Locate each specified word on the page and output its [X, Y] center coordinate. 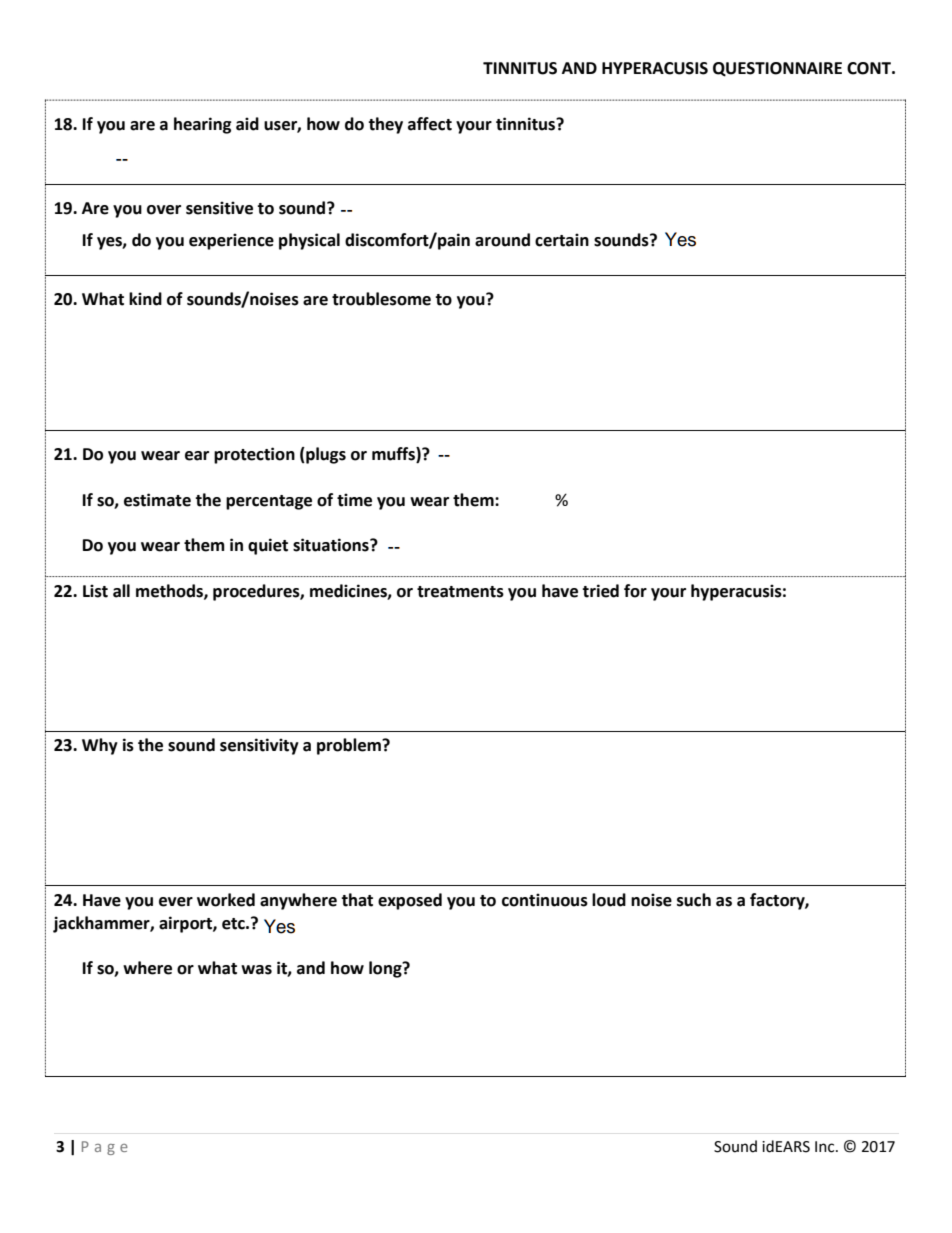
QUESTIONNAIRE [777, 69]
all [121, 591]
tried [600, 591]
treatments [460, 592]
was [256, 970]
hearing [203, 125]
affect [430, 124]
